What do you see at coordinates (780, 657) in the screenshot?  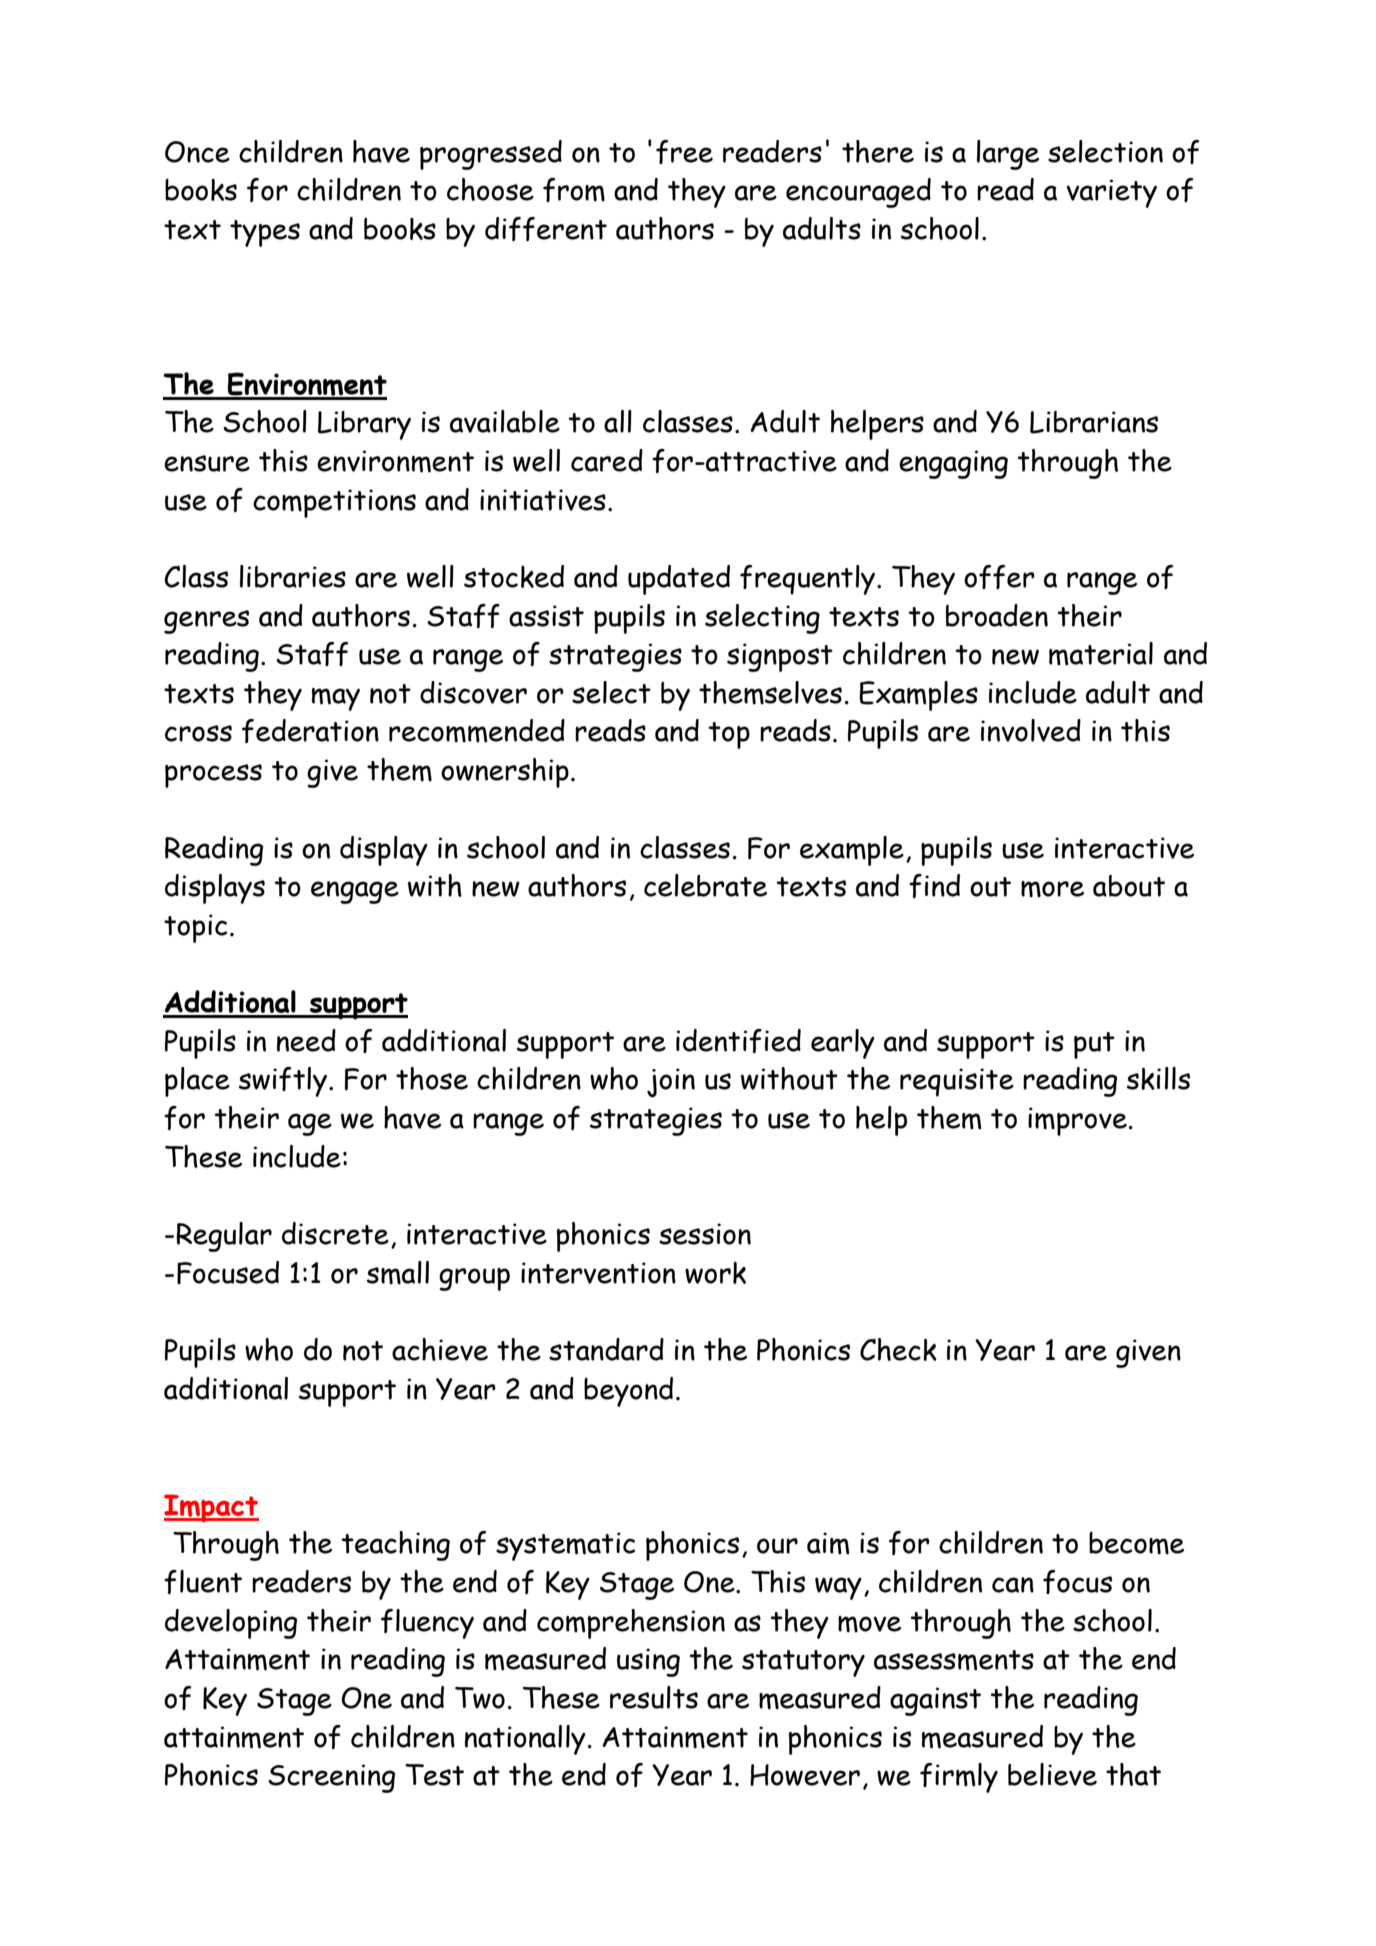 I see `signpost` at bounding box center [780, 657].
